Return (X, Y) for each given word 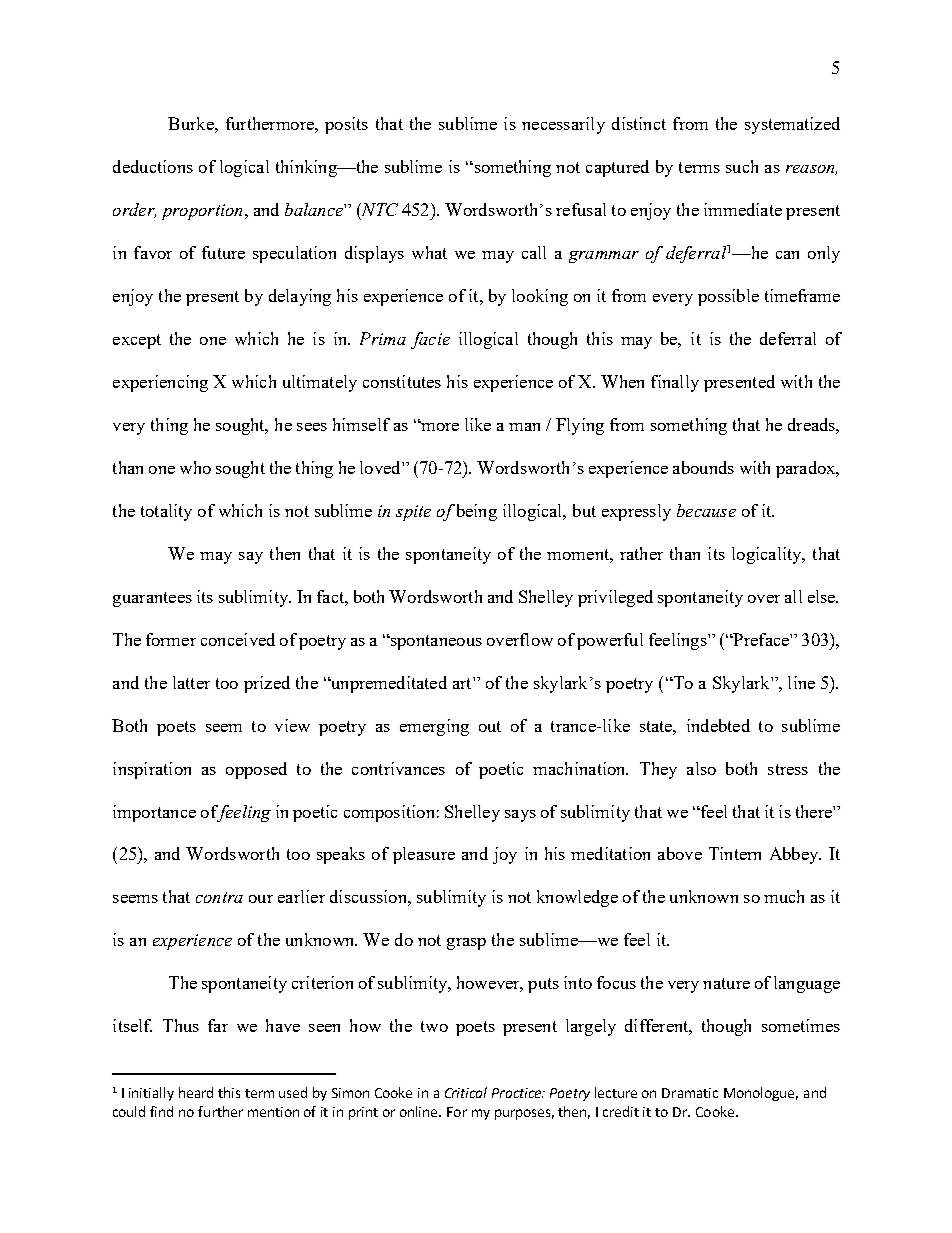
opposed (256, 770)
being (477, 512)
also (701, 768)
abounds (703, 467)
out (490, 726)
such (742, 166)
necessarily (563, 125)
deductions (153, 166)
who (195, 467)
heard (196, 1092)
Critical (466, 1092)
